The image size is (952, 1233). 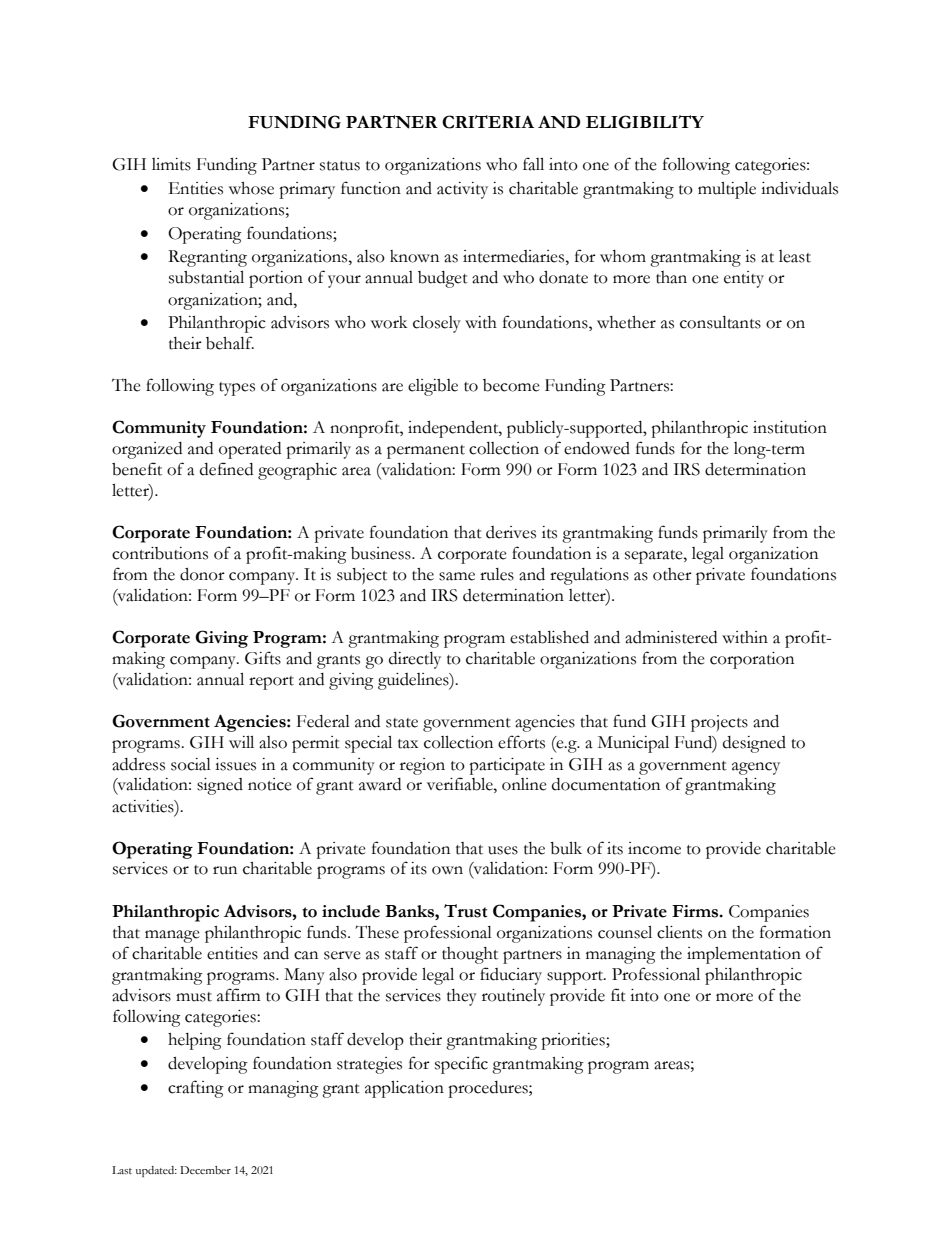 What do you see at coordinates (752, 660) in the screenshot?
I see `corporation` at bounding box center [752, 660].
